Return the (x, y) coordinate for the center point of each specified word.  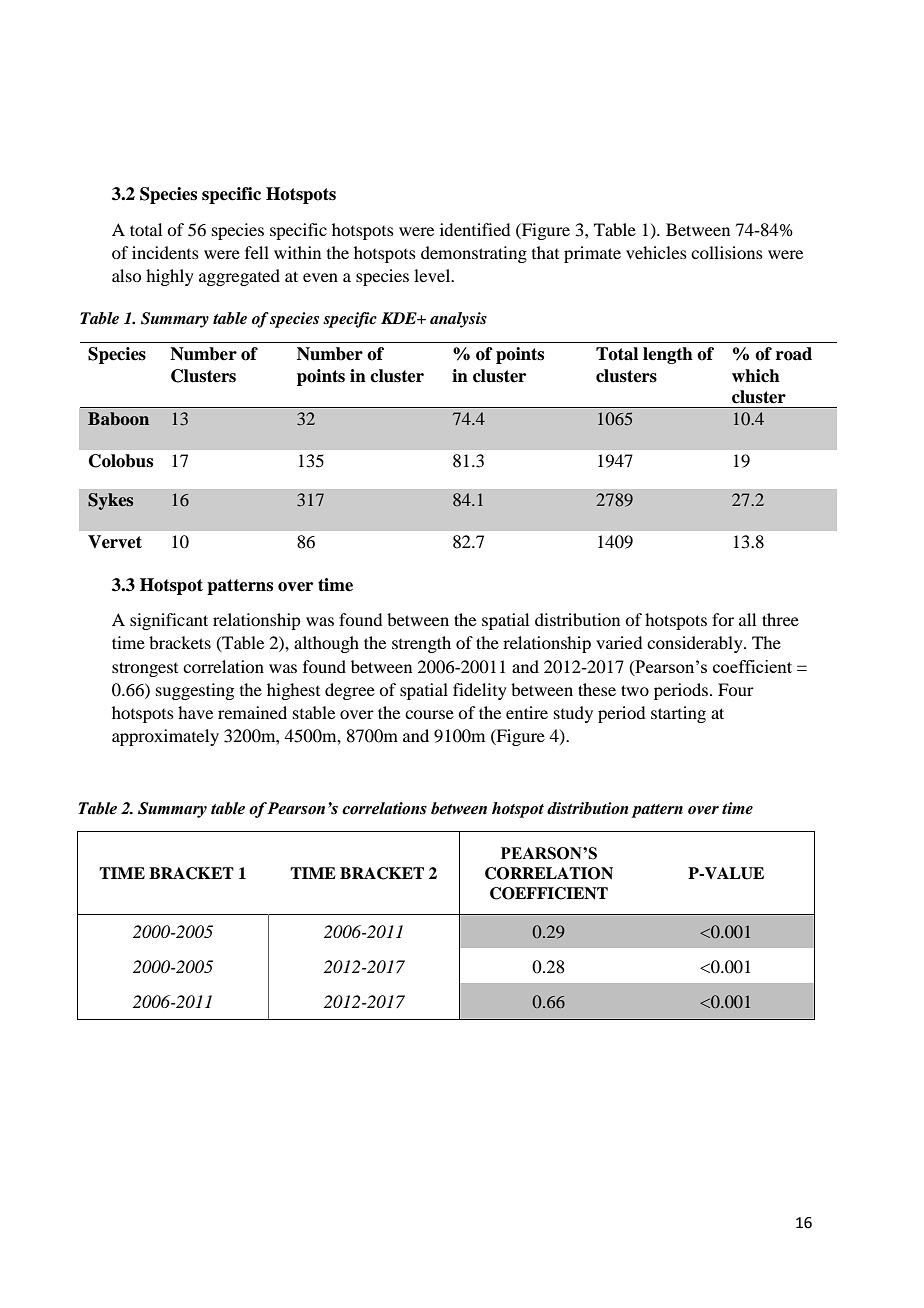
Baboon (118, 419)
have (195, 712)
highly (170, 277)
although (326, 644)
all (747, 619)
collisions (727, 252)
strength (421, 644)
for (723, 619)
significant (169, 621)
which (756, 376)
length (668, 355)
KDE (400, 318)
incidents (165, 252)
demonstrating (474, 254)
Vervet (115, 542)
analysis (458, 320)
